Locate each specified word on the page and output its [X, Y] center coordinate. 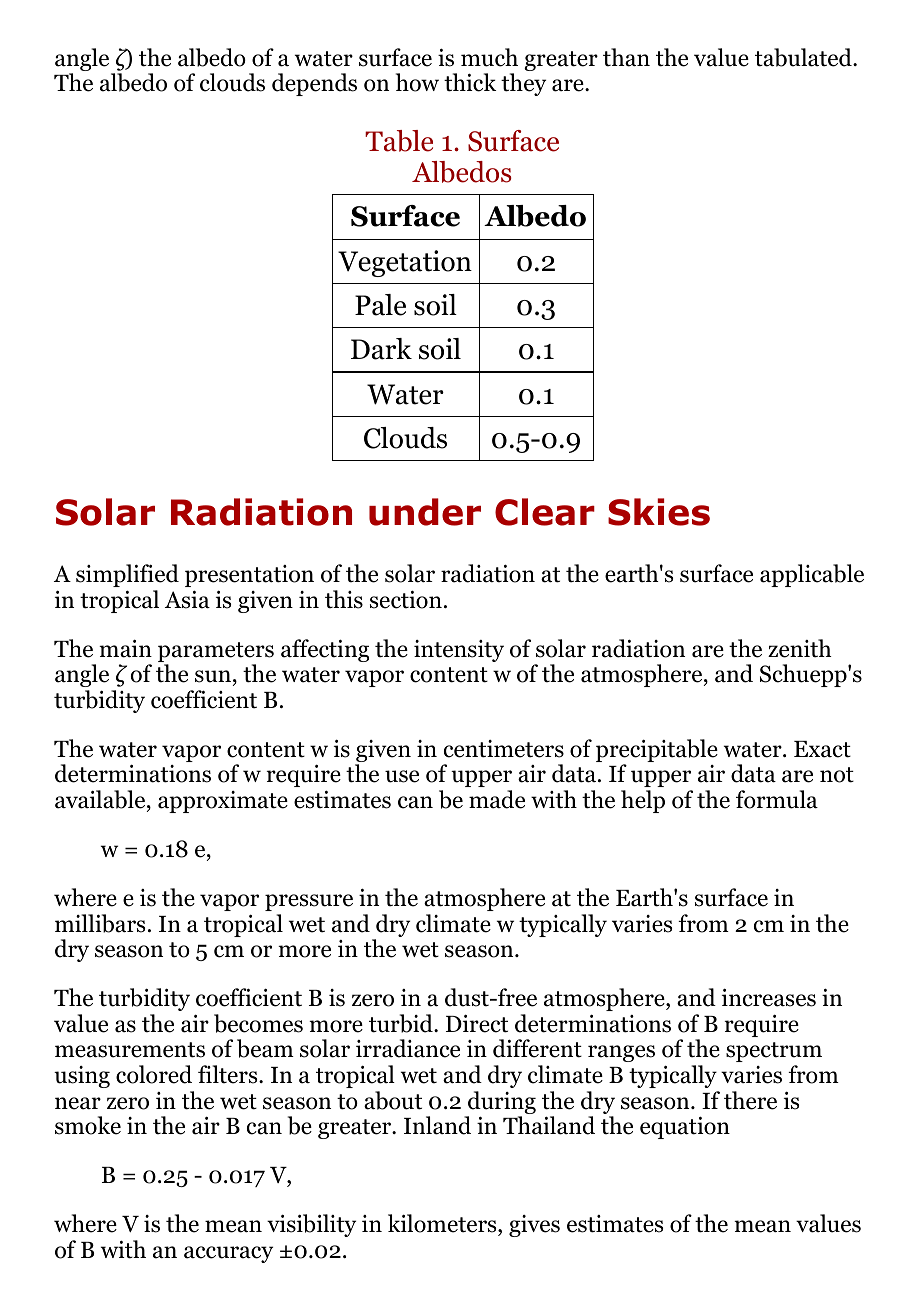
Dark [381, 349]
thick [470, 82]
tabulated [804, 57]
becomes [258, 1023]
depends [314, 84]
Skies [659, 512]
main [125, 648]
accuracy [228, 1254]
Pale [380, 305]
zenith [800, 648]
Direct [477, 1023]
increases [769, 997]
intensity [459, 651]
